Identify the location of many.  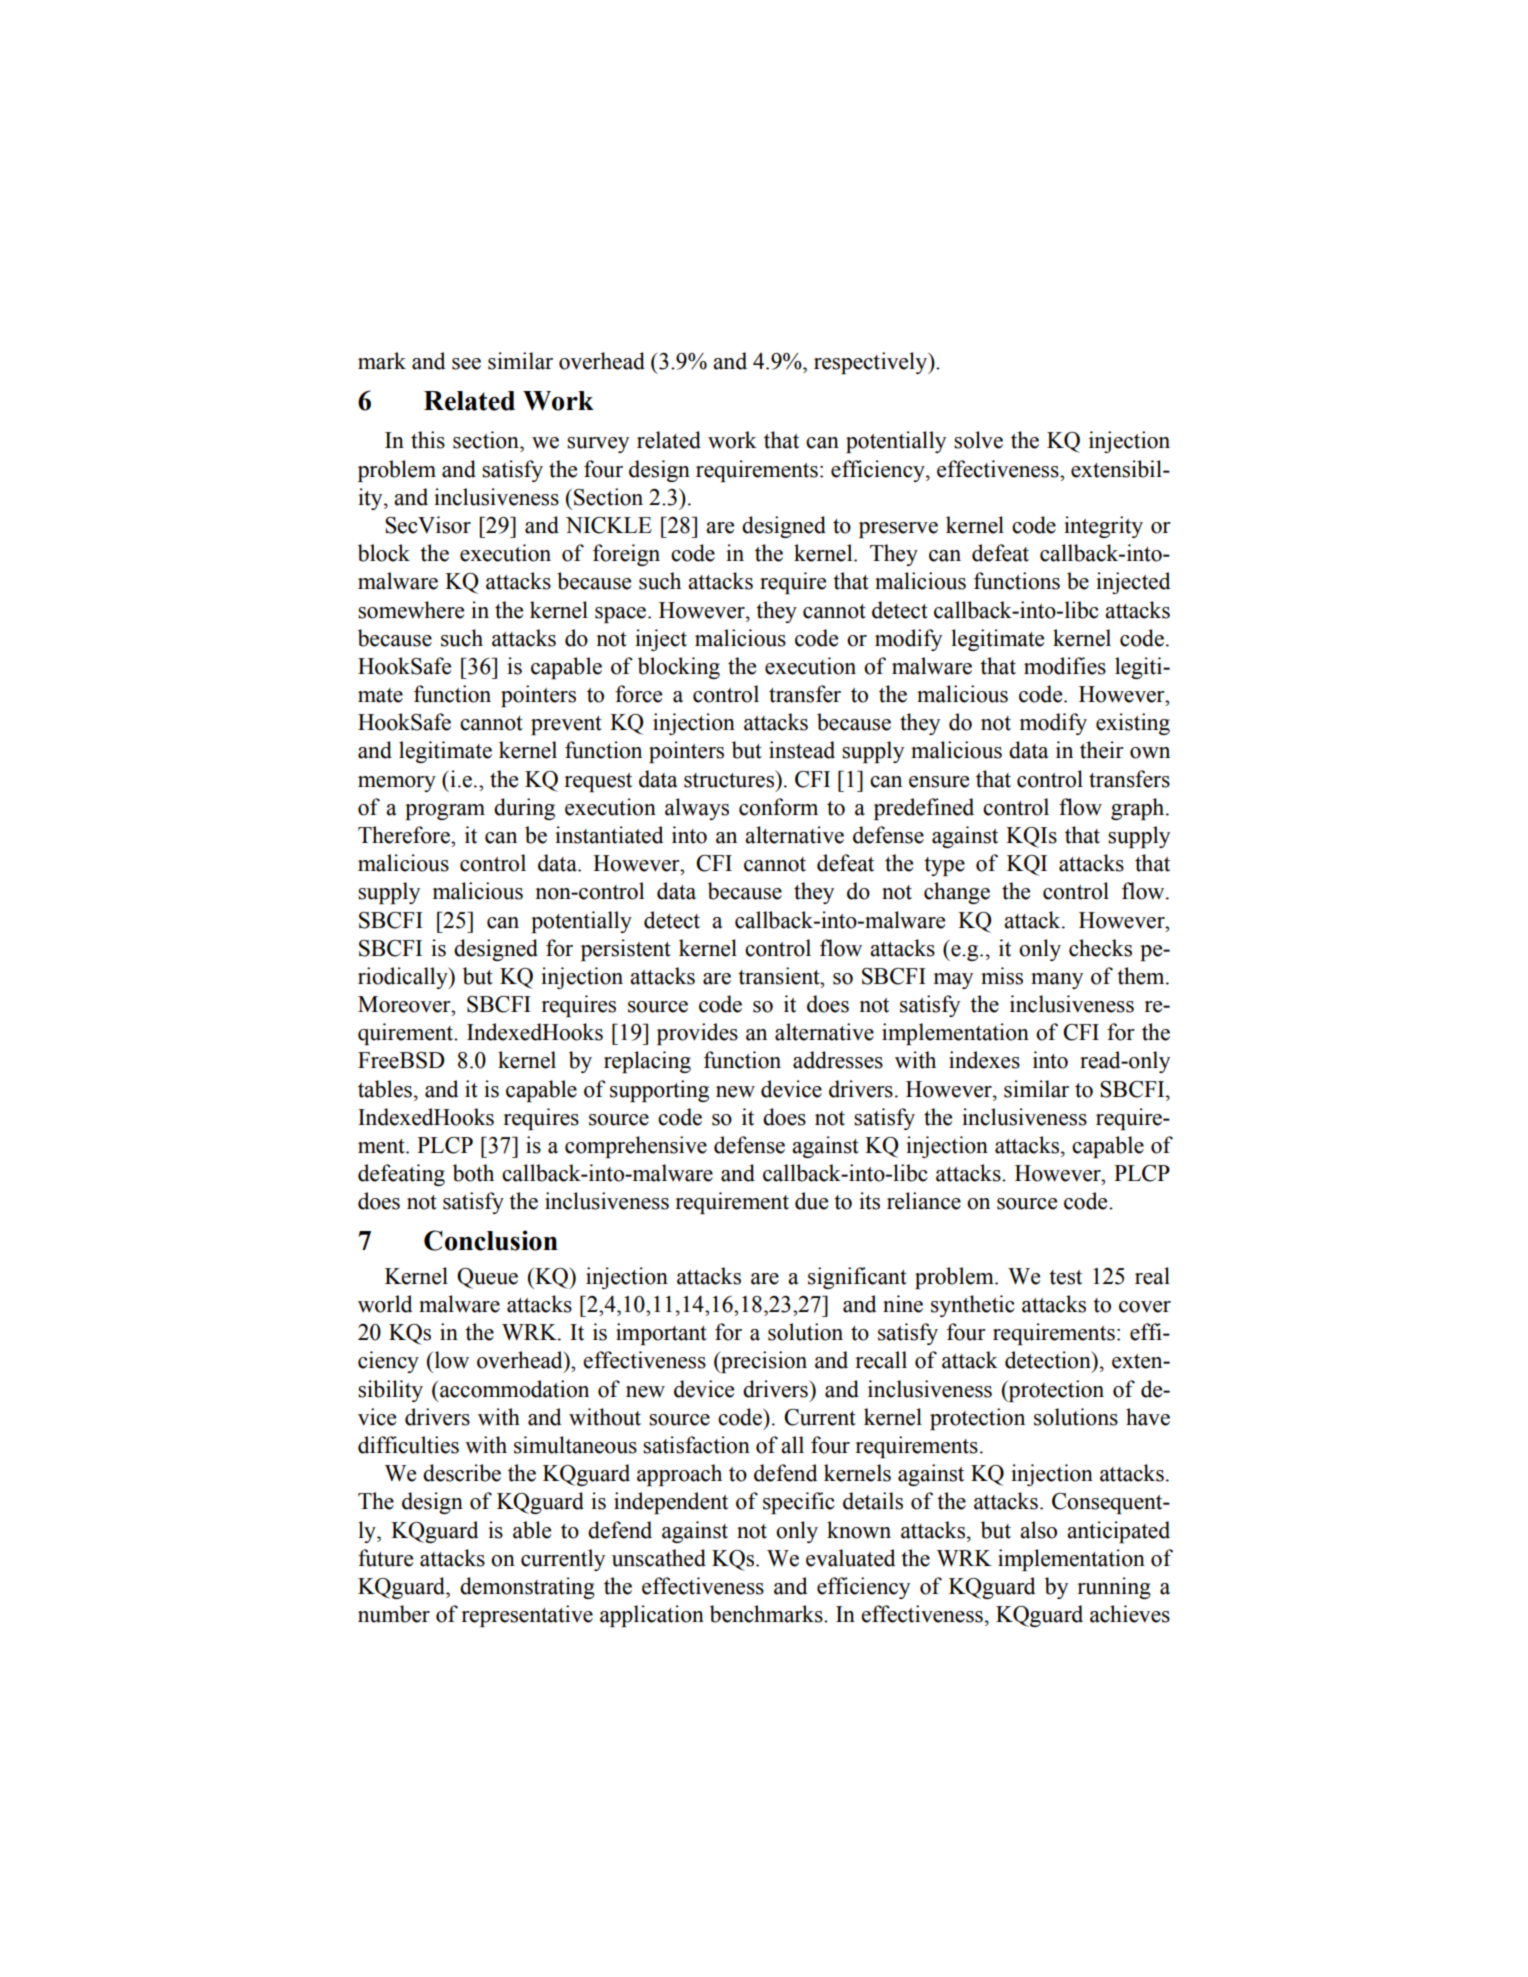
(1057, 981).
